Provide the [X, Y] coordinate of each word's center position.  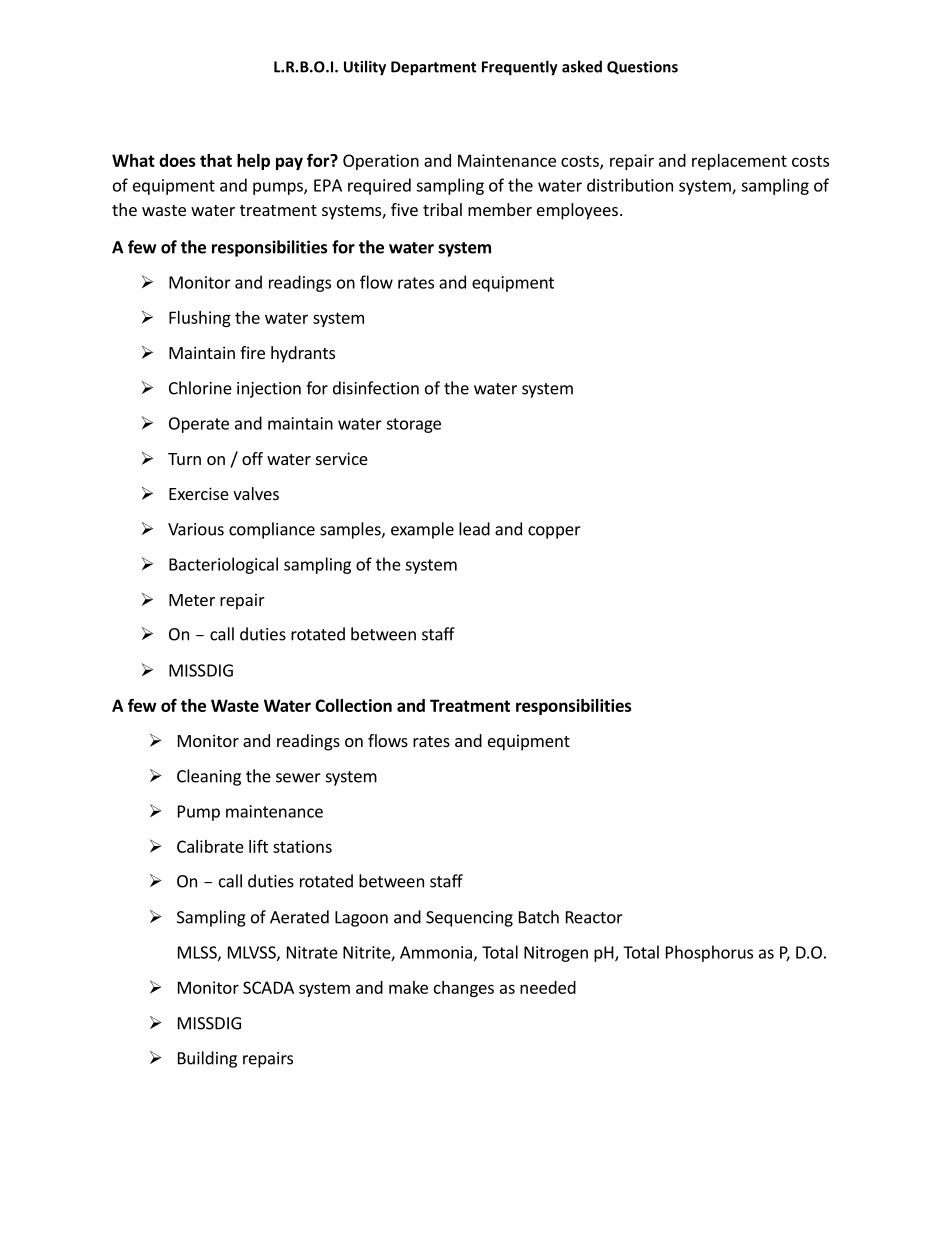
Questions [642, 67]
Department [433, 68]
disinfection [376, 388]
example [422, 530]
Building [207, 1059]
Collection [353, 705]
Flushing [200, 319]
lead [474, 529]
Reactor [594, 917]
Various [196, 529]
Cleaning [209, 777]
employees [577, 211]
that [216, 160]
